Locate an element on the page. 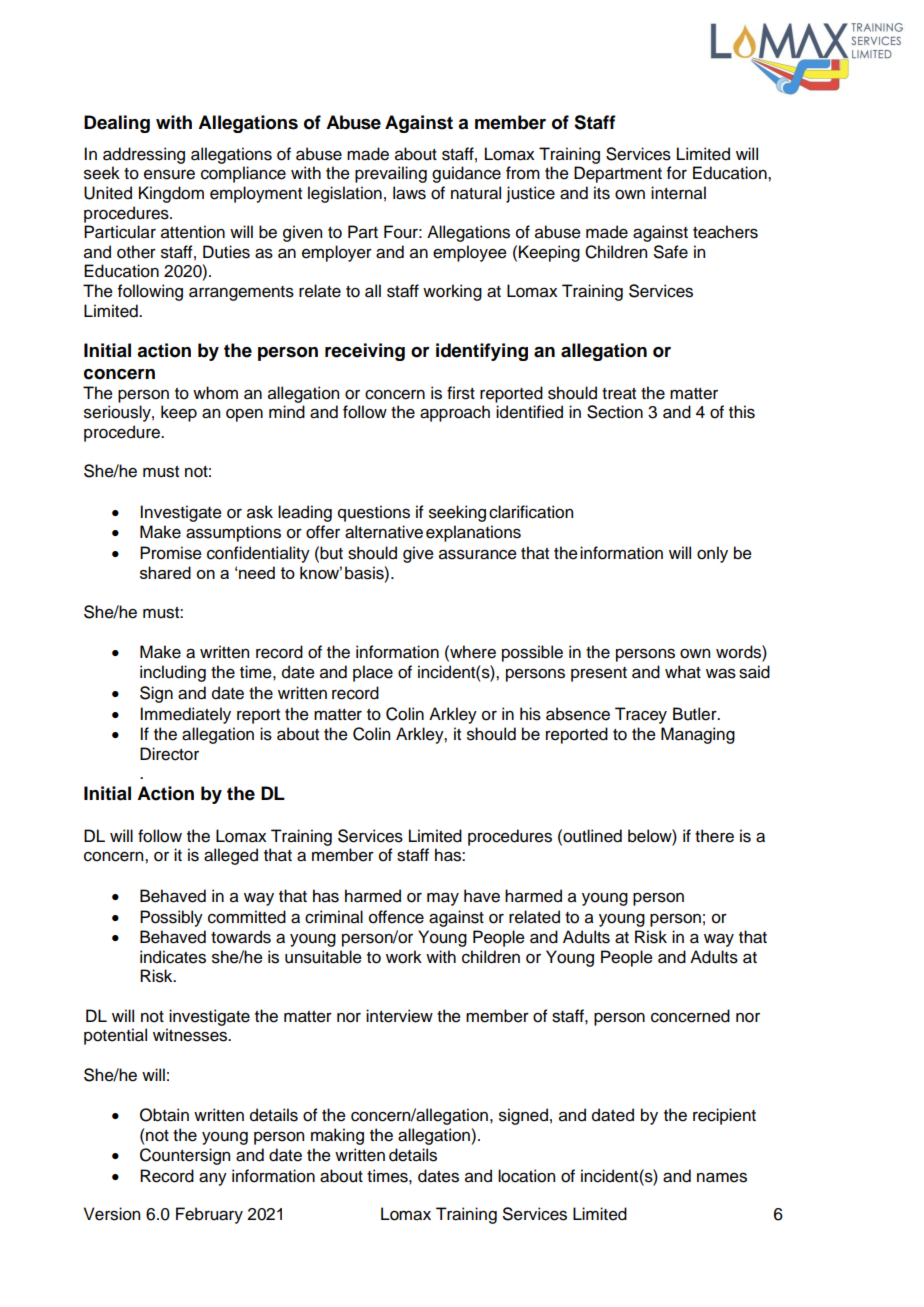  internal is located at coordinates (678, 193).
